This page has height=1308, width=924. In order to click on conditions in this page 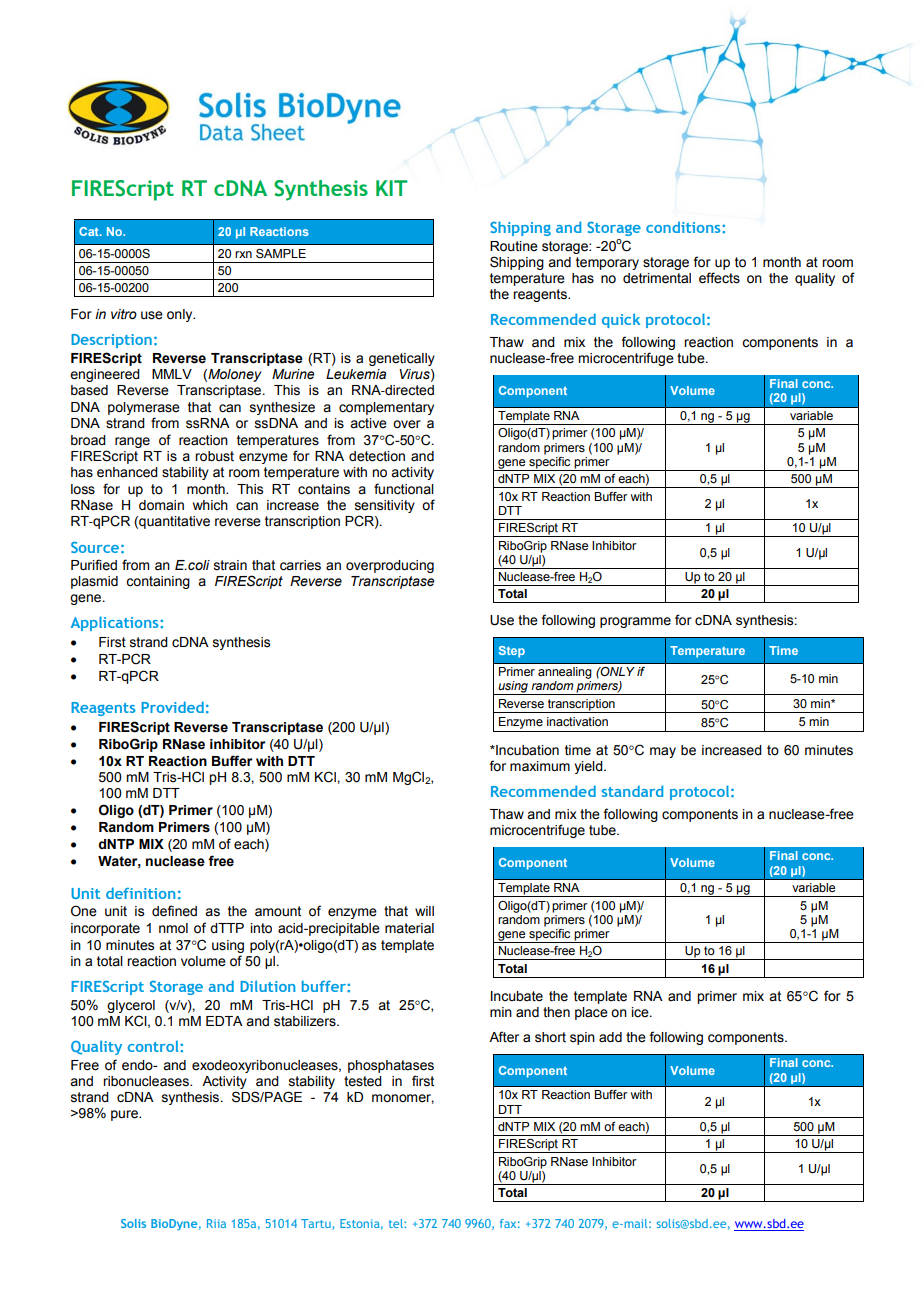, I will do `click(684, 227)`.
